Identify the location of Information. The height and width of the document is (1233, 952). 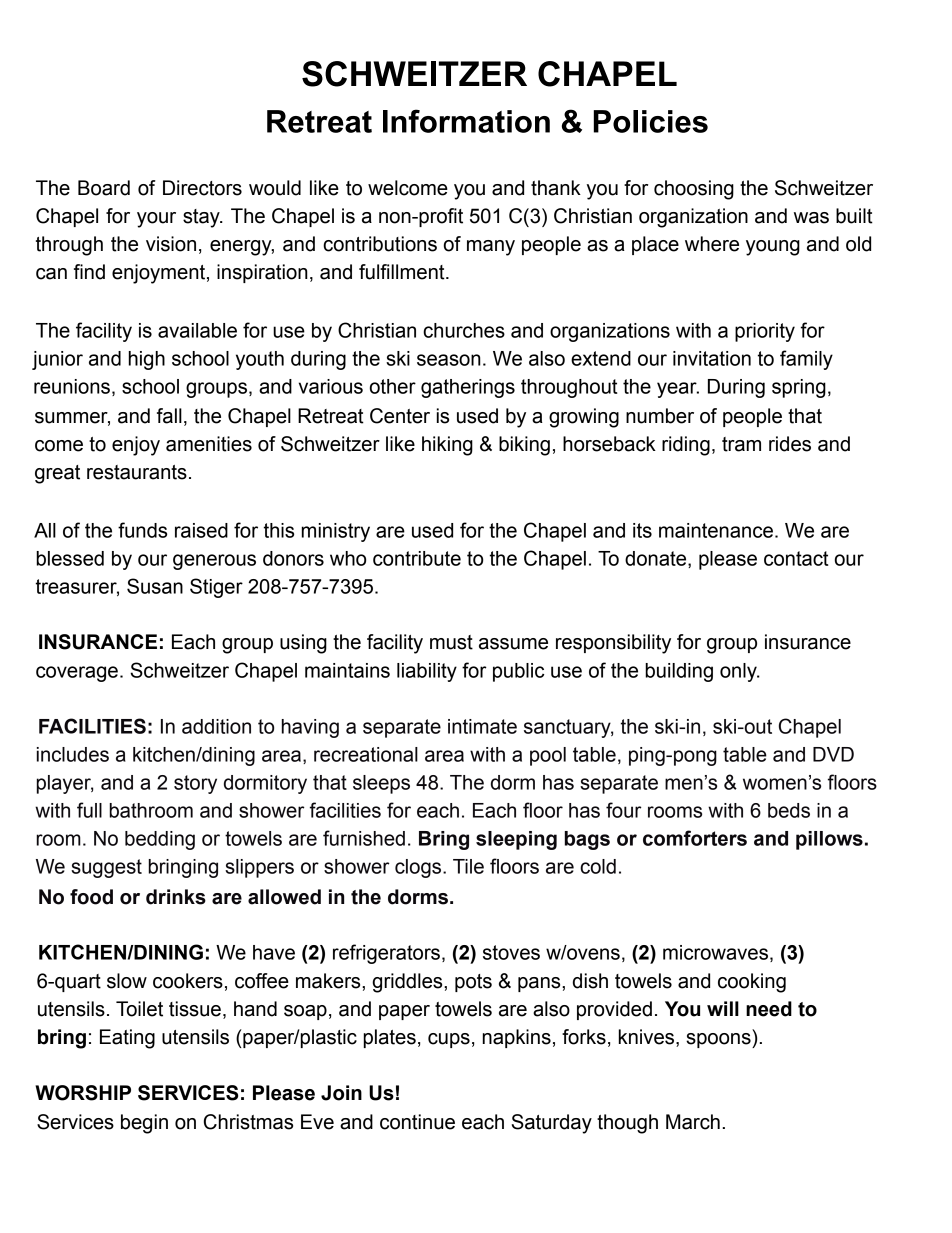
(466, 121).
